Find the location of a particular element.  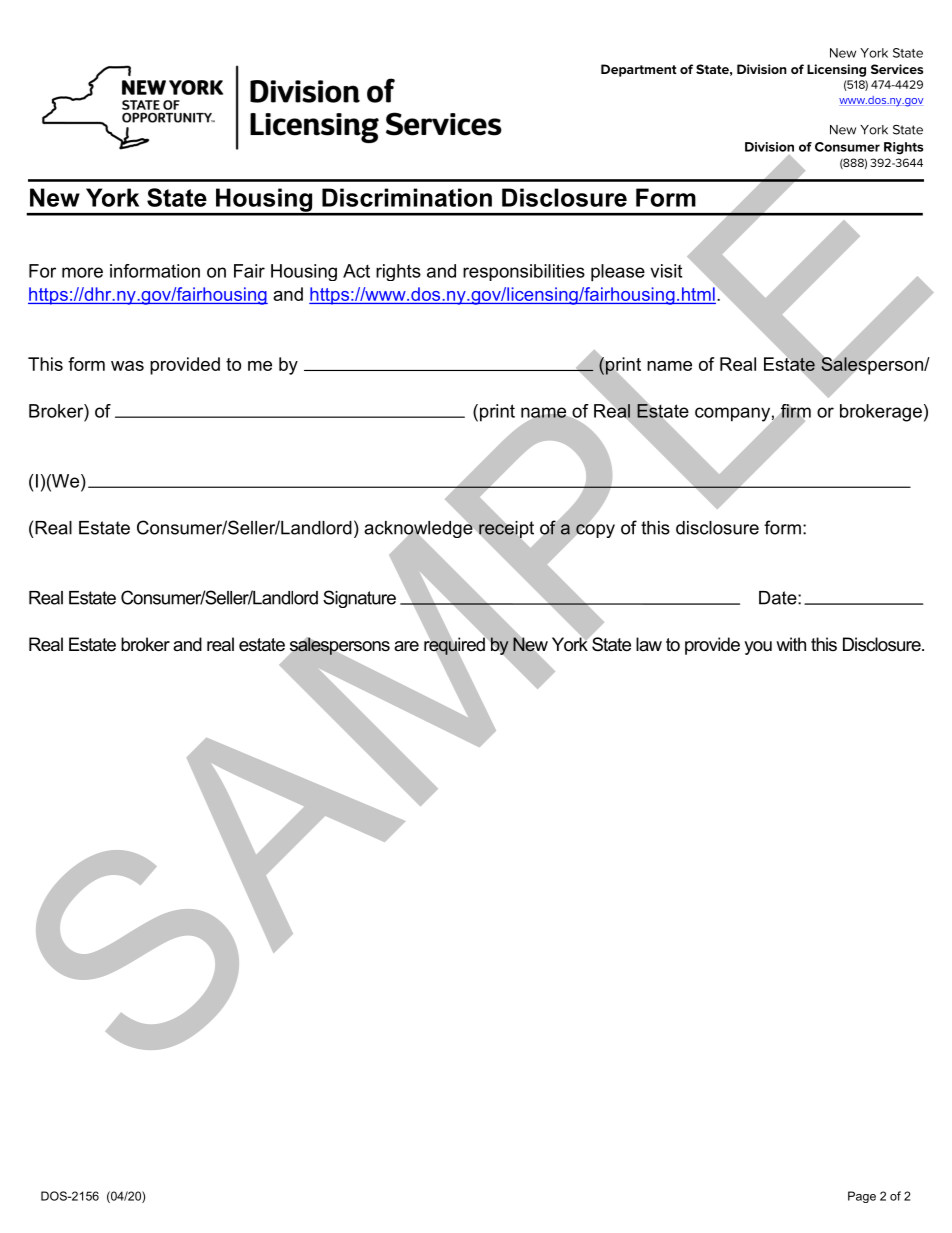

Services is located at coordinates (897, 69).
